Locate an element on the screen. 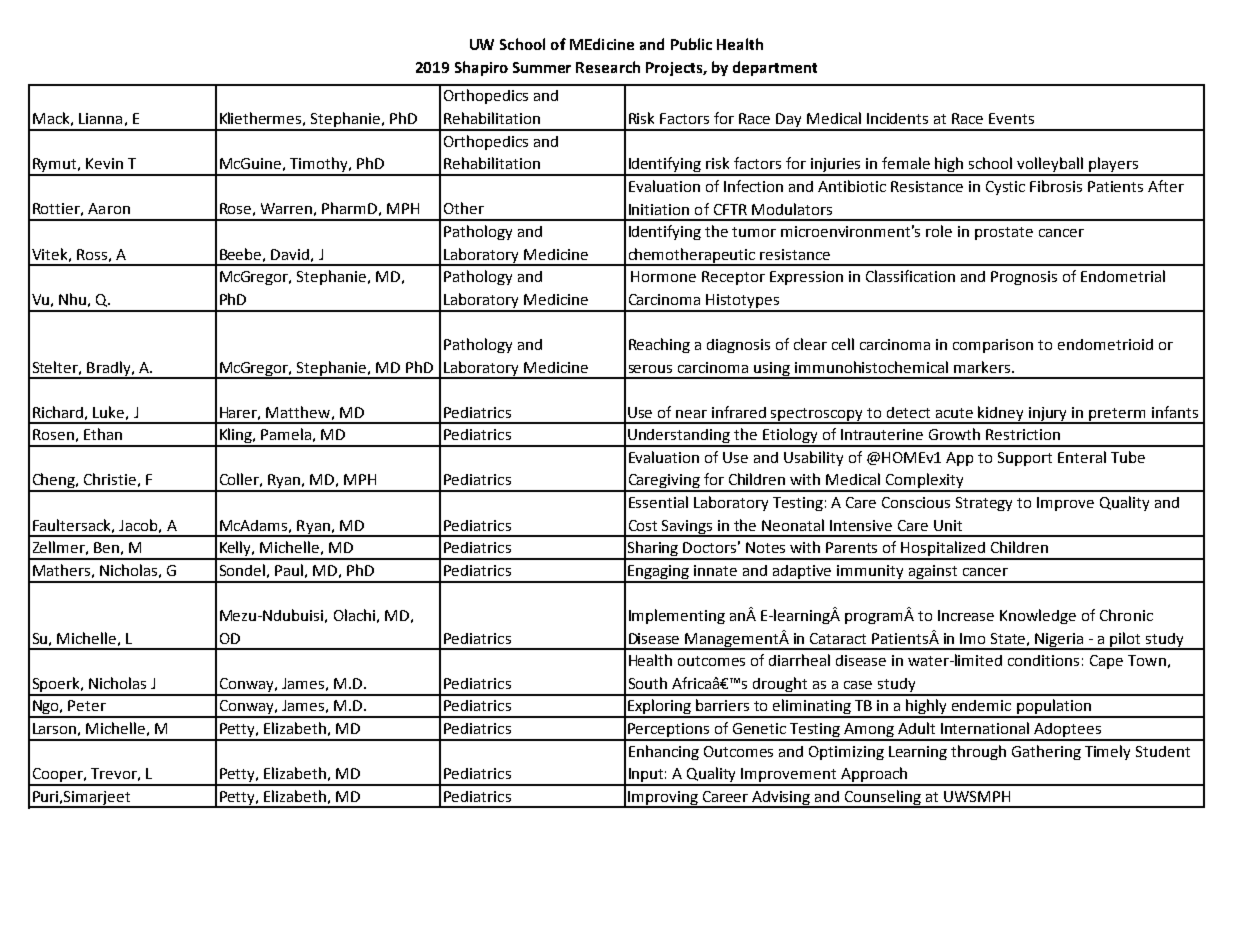 The width and height of the screenshot is (1233, 952). Research is located at coordinates (608, 67).
